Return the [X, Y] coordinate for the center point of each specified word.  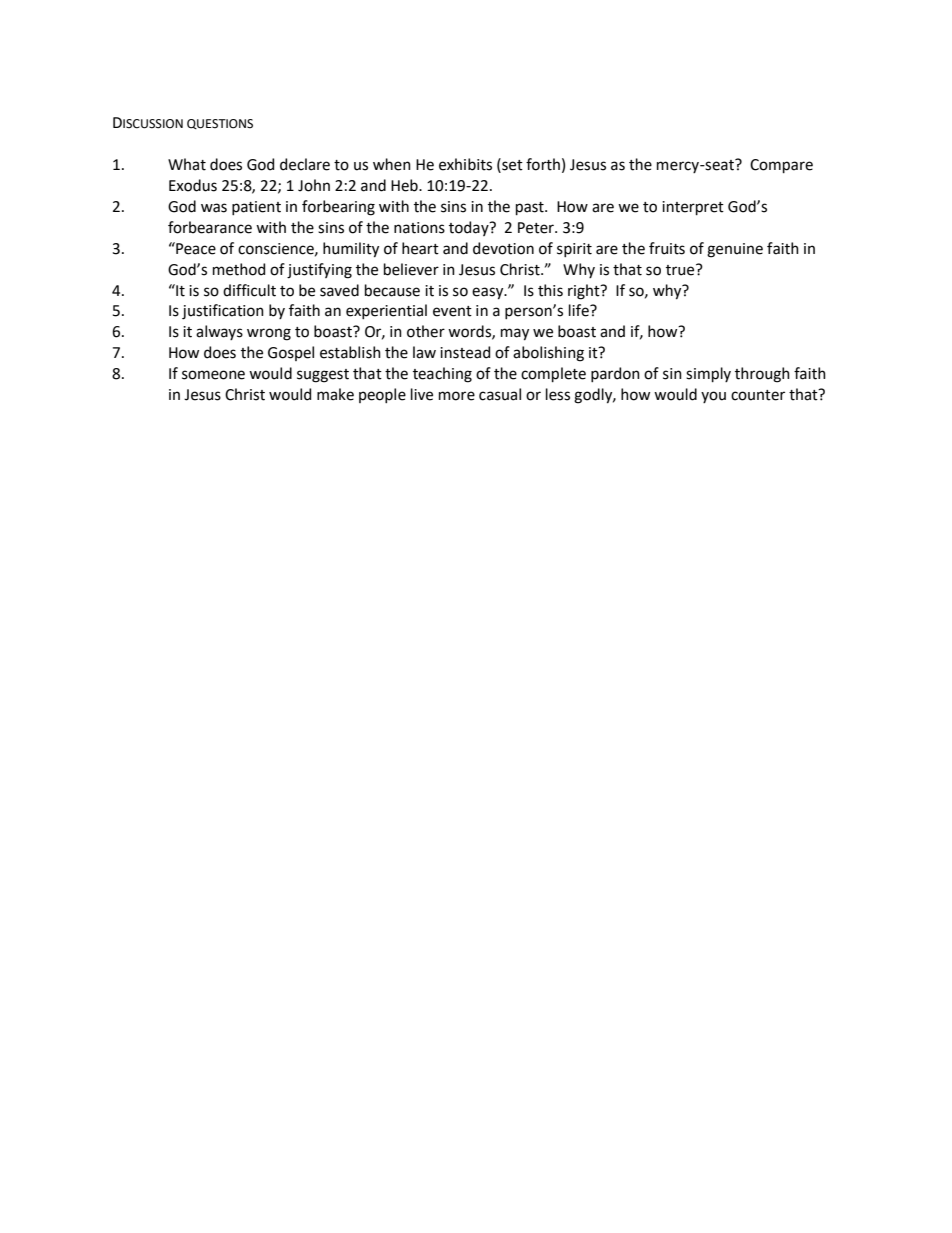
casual [500, 394]
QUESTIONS [220, 124]
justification [223, 312]
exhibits [465, 164]
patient [256, 208]
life [580, 310]
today [470, 228]
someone [213, 375]
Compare [781, 166]
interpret [693, 208]
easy [489, 293]
